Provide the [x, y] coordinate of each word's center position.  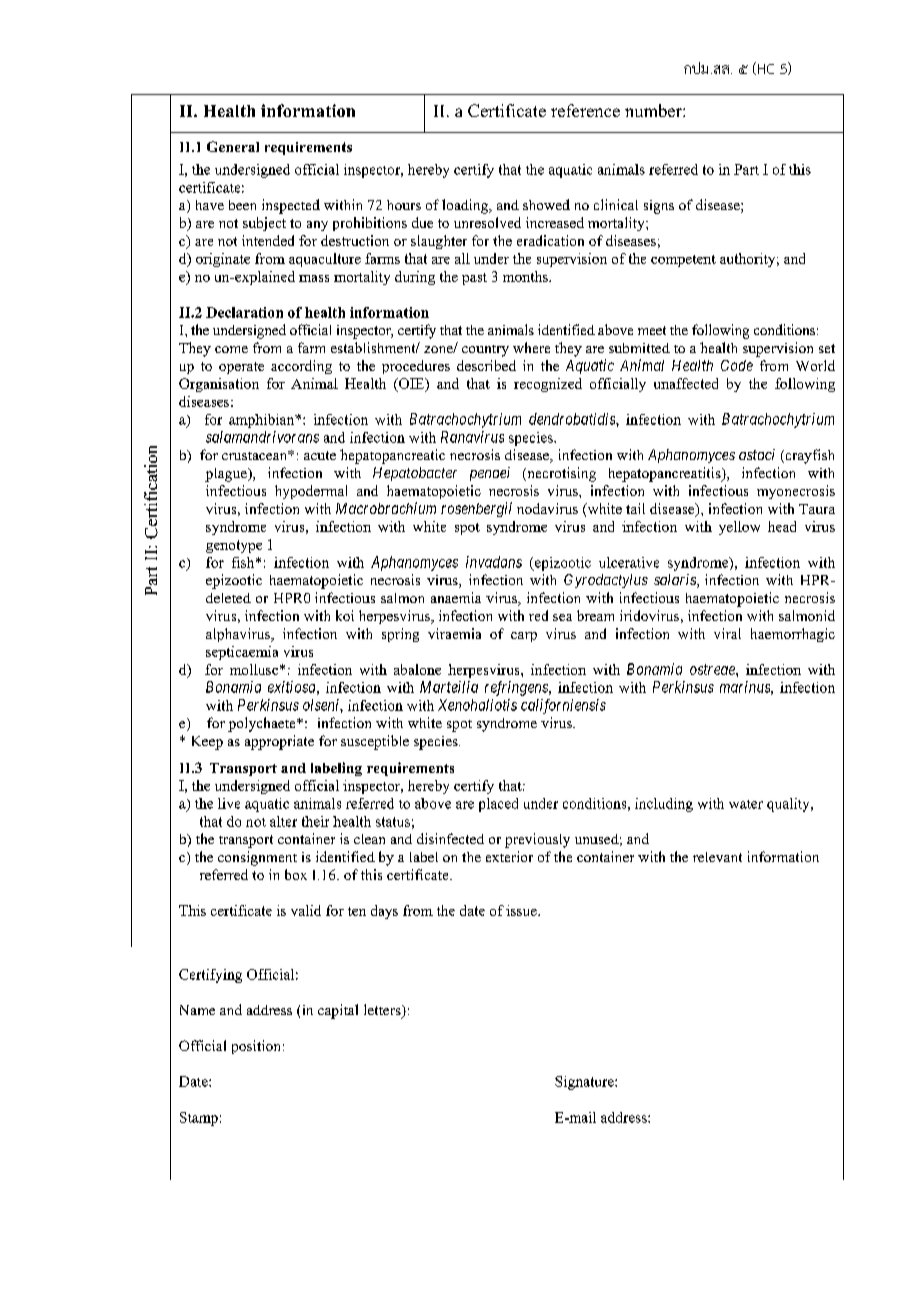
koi [345, 615]
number [654, 110]
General [233, 146]
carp [524, 637]
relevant [717, 857]
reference [585, 110]
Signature [585, 1083]
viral [727, 633]
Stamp [199, 1119]
